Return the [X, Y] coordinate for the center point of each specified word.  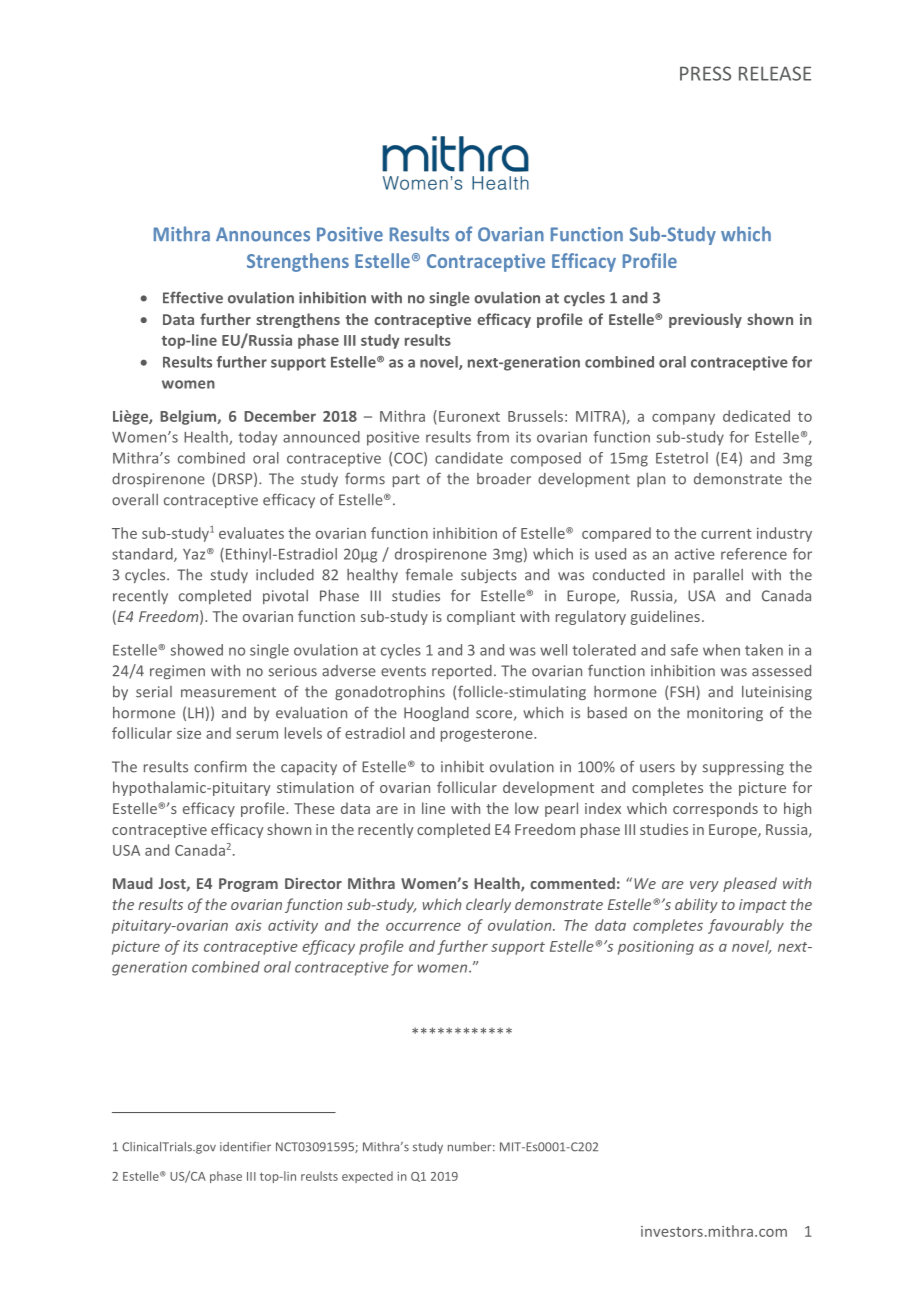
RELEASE [775, 73]
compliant [481, 617]
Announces [263, 234]
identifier [245, 1147]
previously [705, 320]
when [721, 650]
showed [196, 650]
